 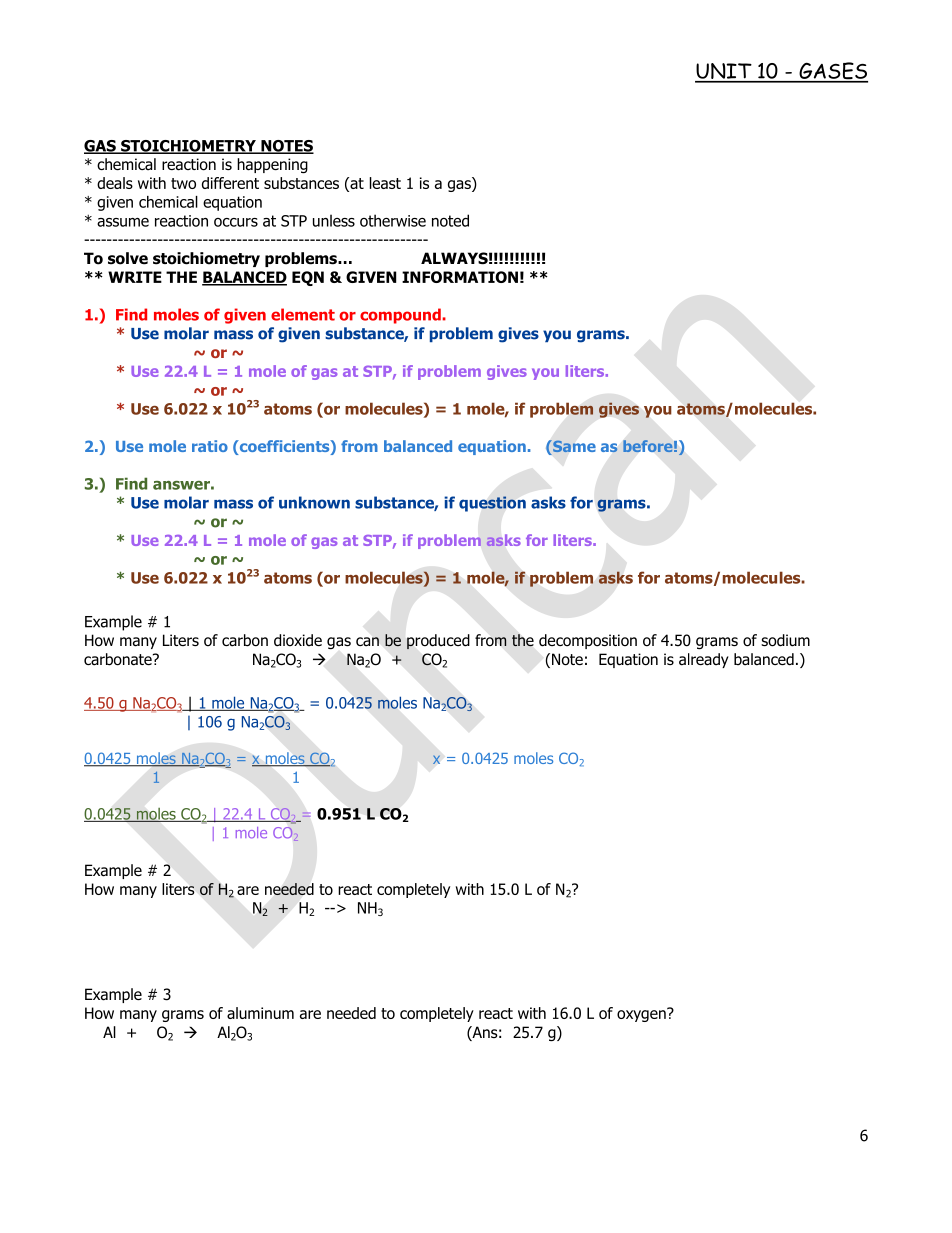 I want to click on UNIT, so click(x=724, y=72).
